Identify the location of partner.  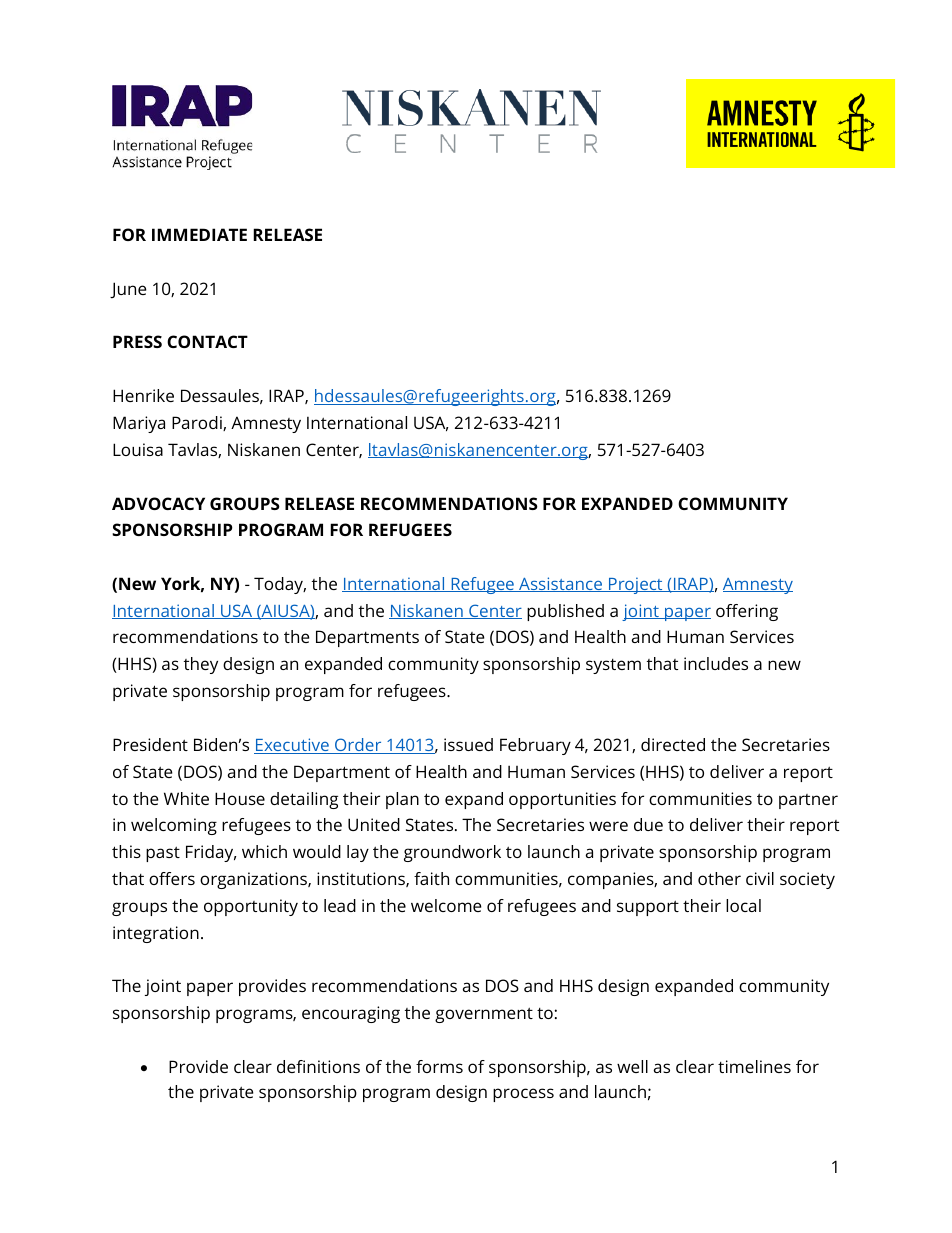
(808, 801).
